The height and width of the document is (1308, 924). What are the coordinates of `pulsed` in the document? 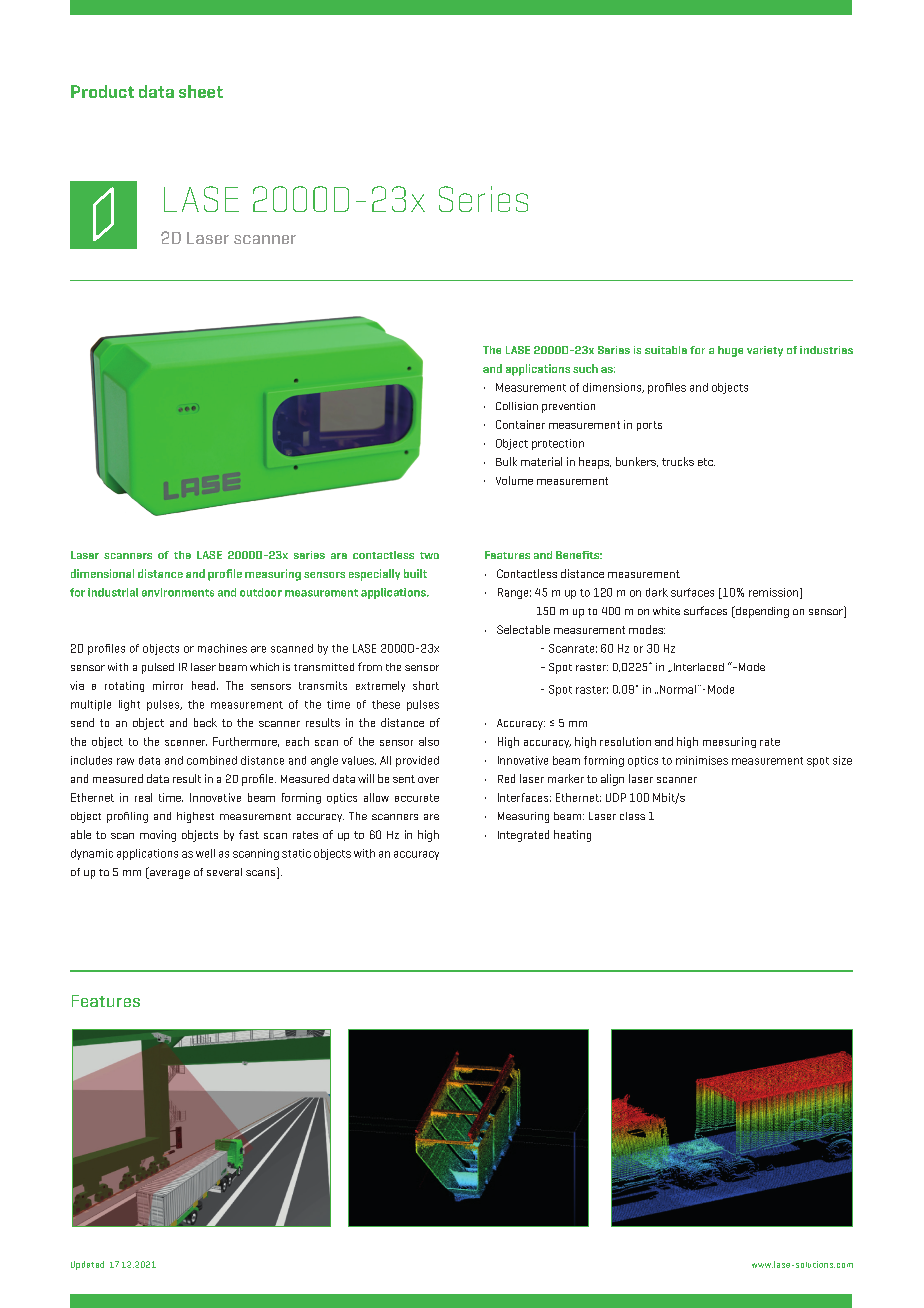 It's located at (158, 668).
